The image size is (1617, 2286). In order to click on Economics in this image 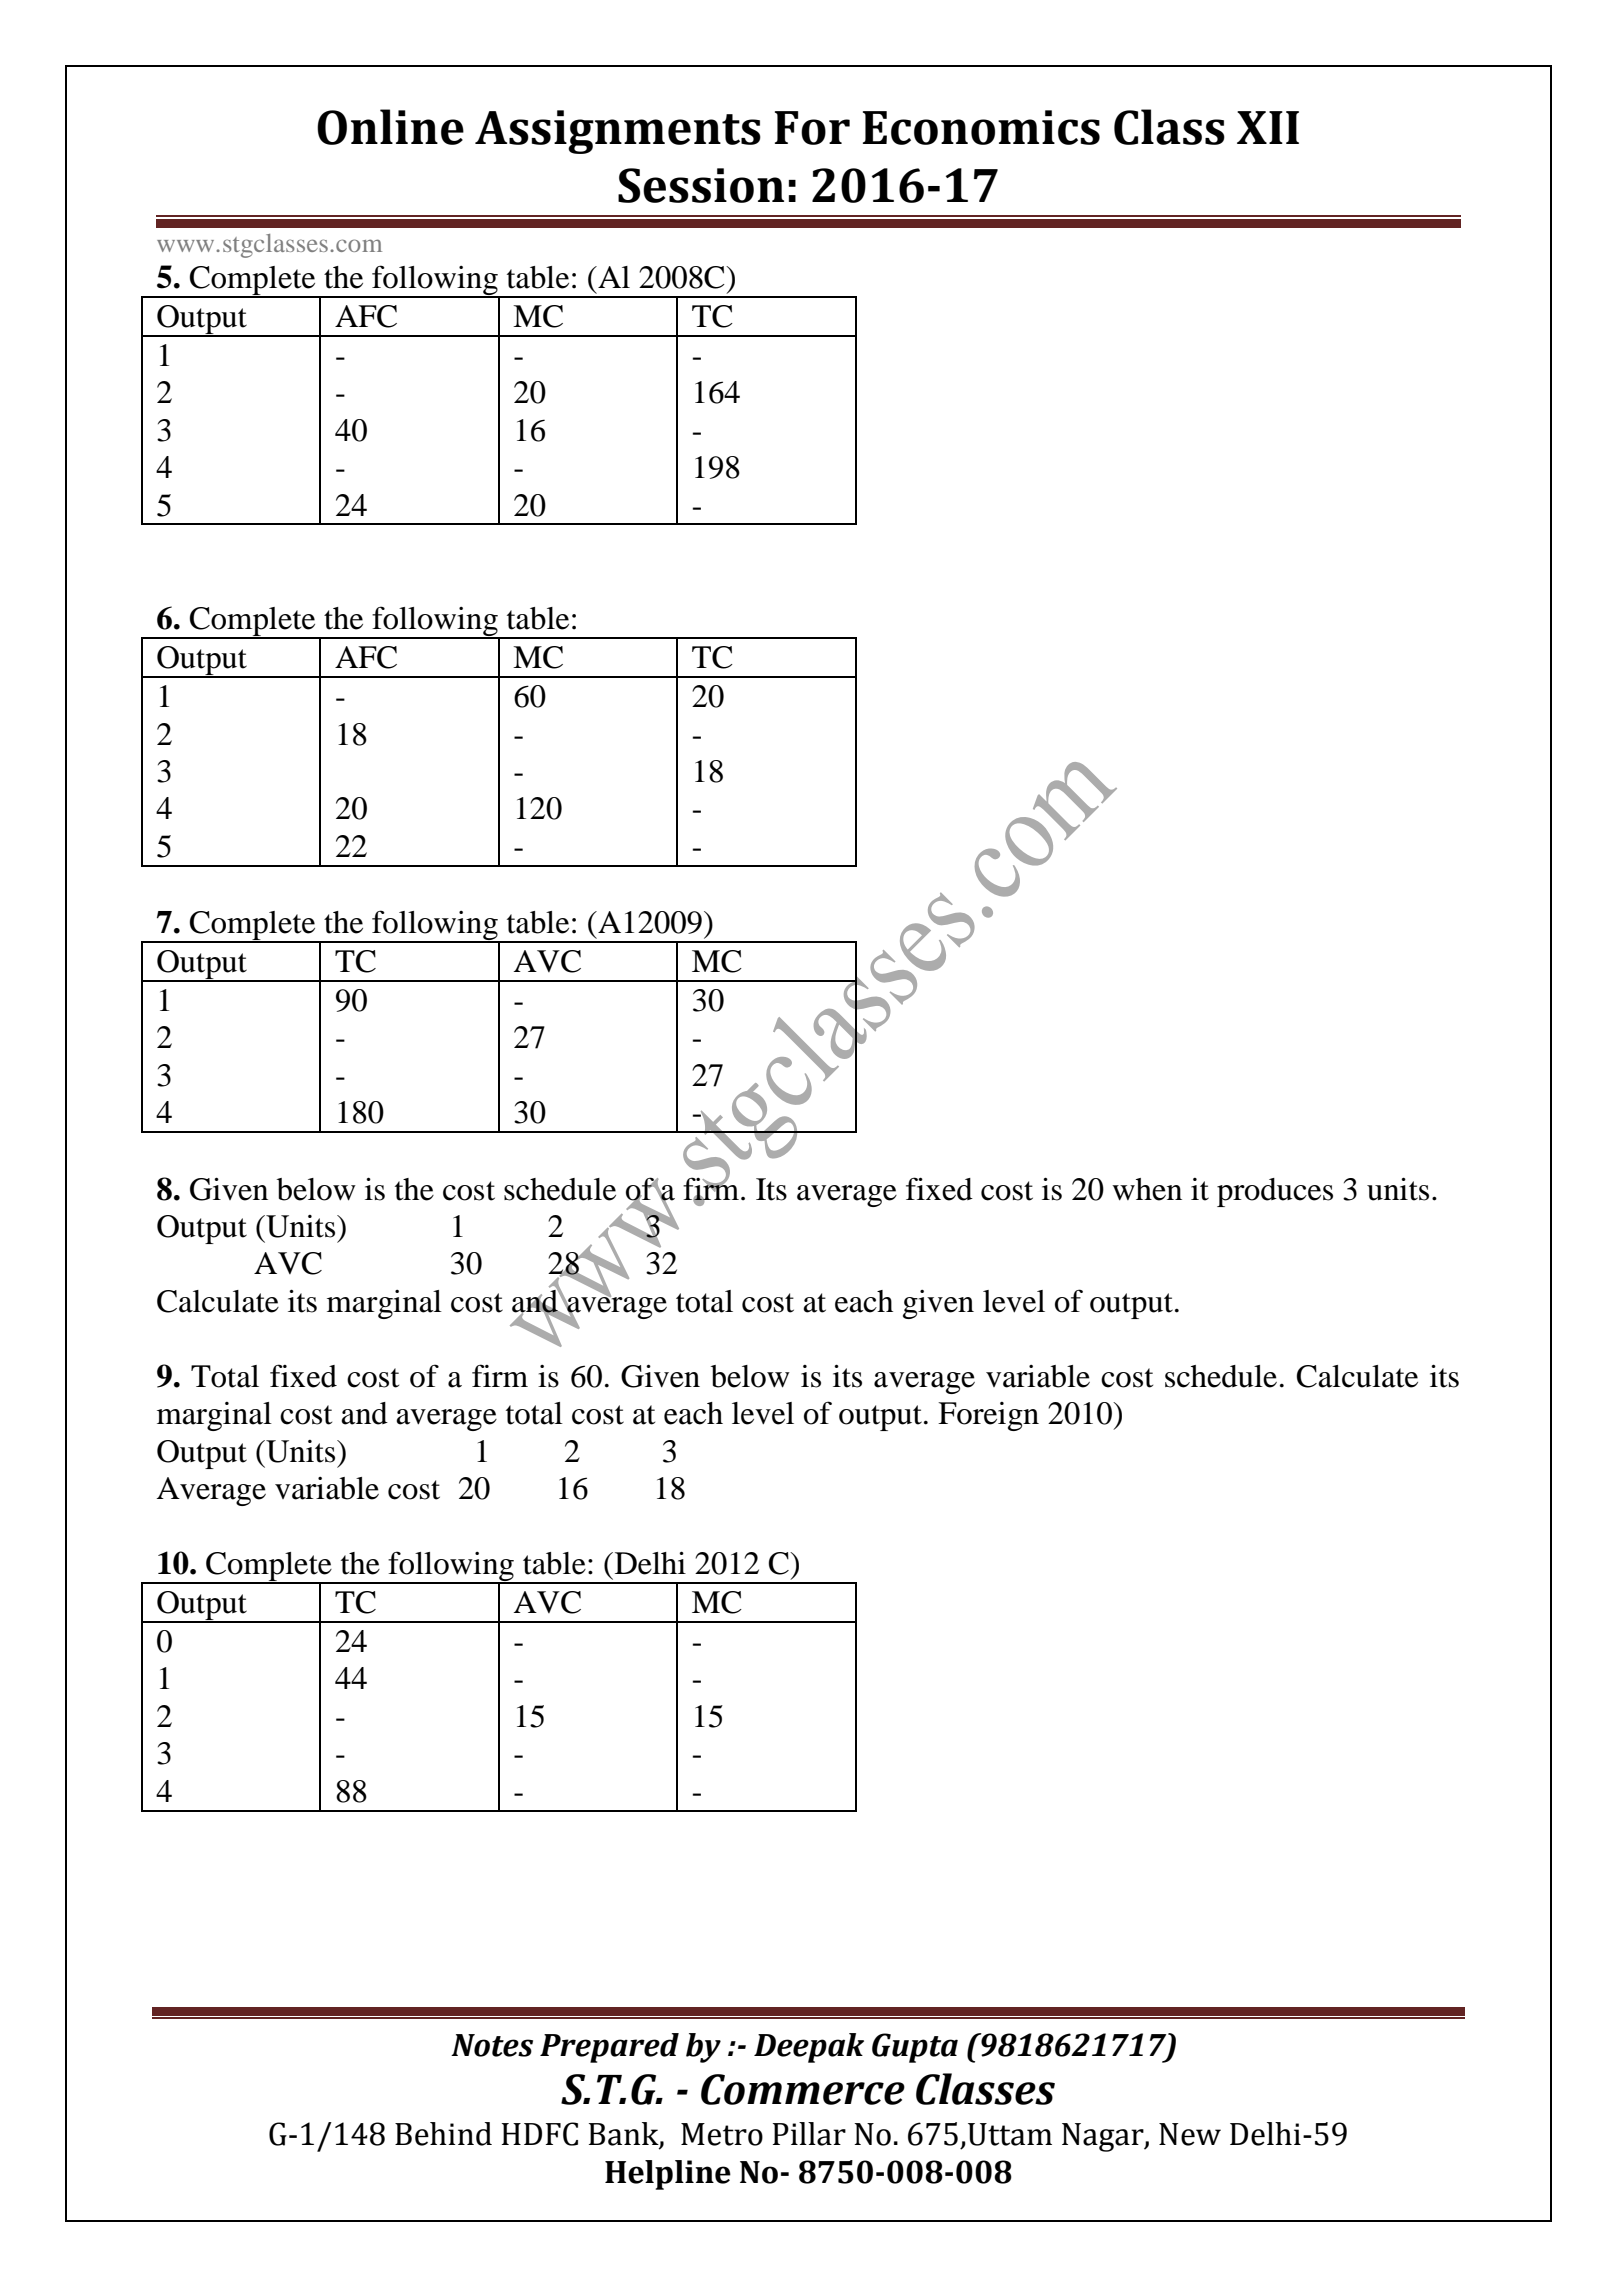, I will do `click(981, 127)`.
